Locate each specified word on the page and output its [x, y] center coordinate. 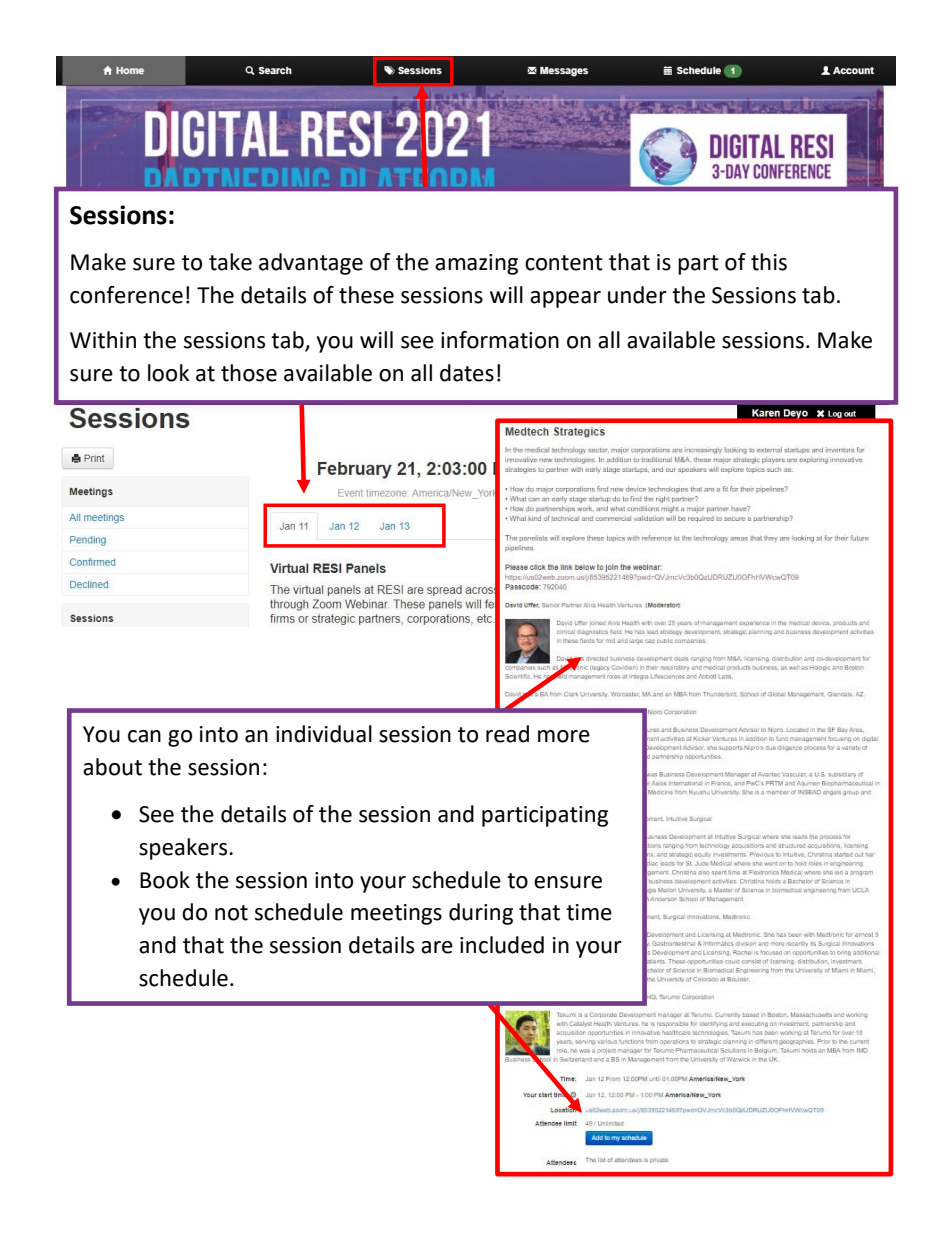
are [437, 947]
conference [126, 295]
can [144, 736]
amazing [476, 264]
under [637, 295]
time [589, 912]
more [564, 736]
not [231, 913]
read [507, 734]
